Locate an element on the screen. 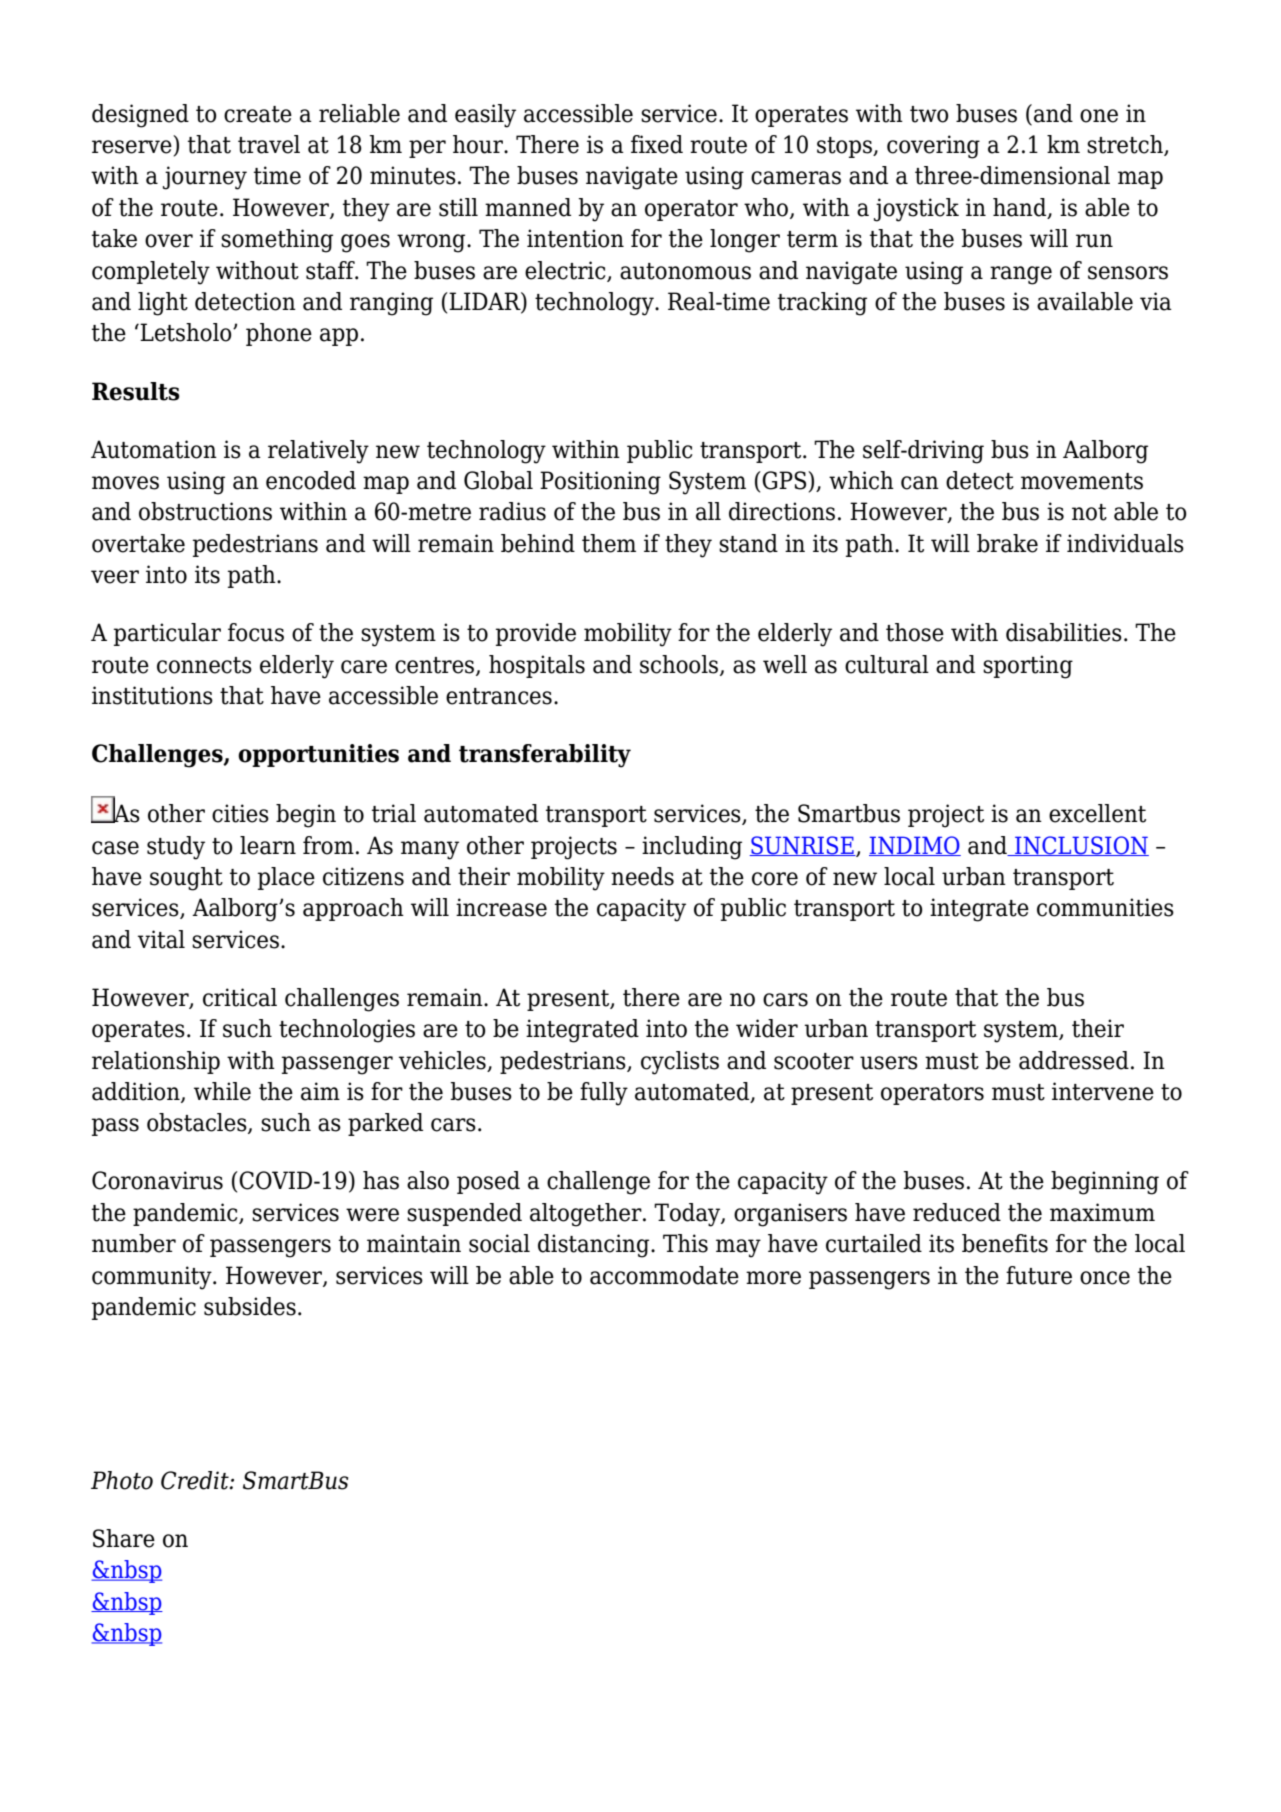 This screenshot has height=1812, width=1281. accommodate is located at coordinates (664, 1275).
